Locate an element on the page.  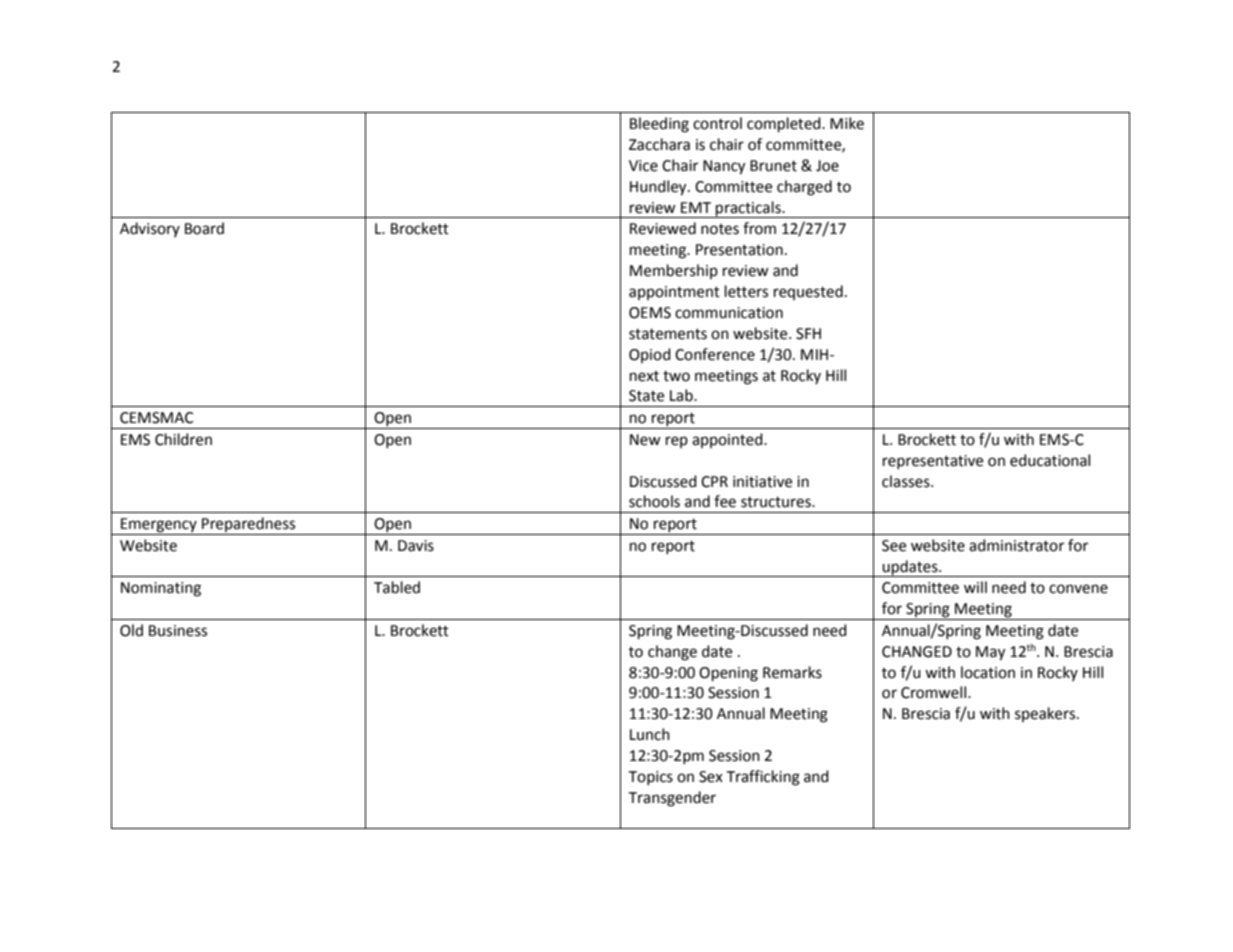
speakers is located at coordinates (1046, 714).
